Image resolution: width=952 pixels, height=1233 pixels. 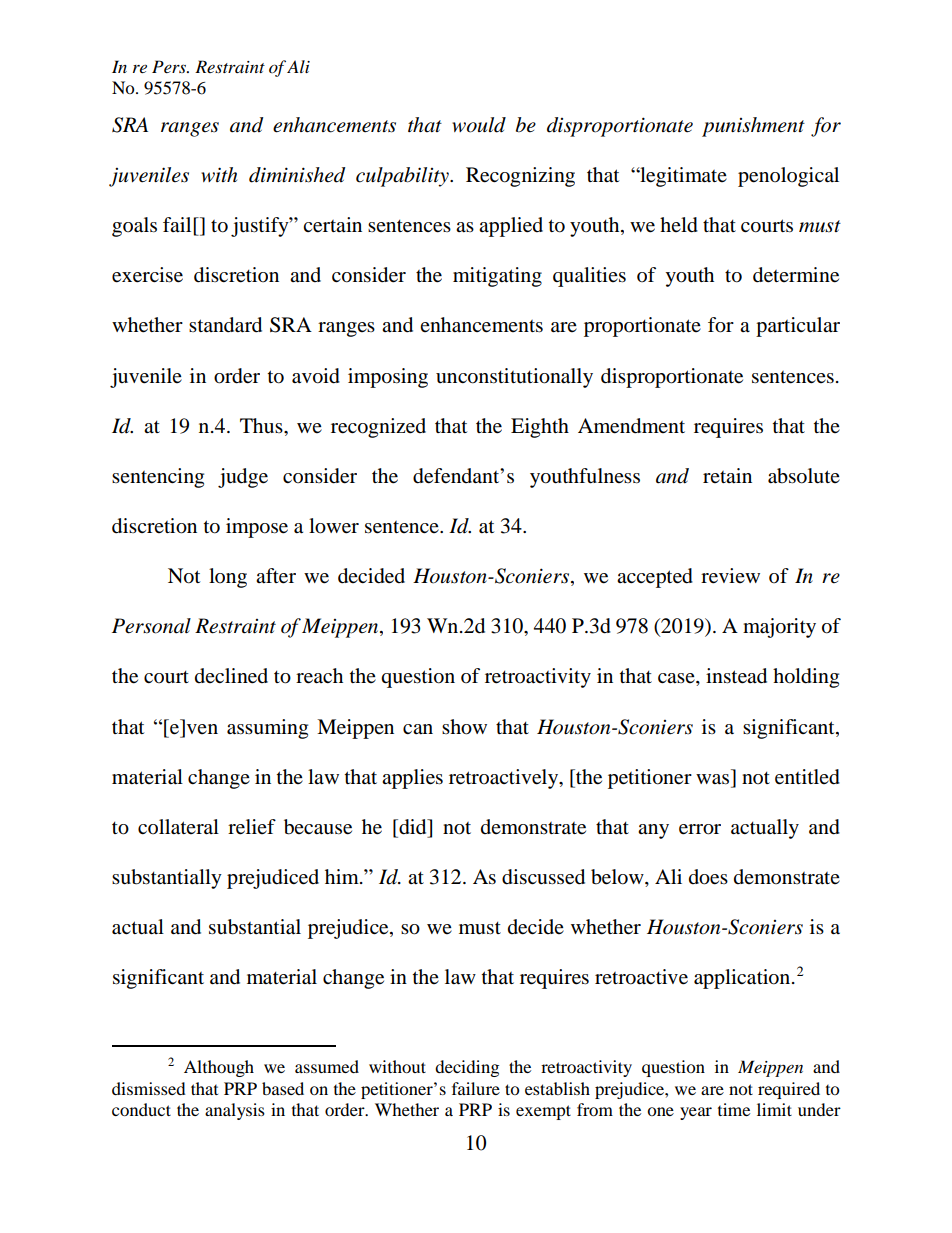 What do you see at coordinates (267, 729) in the document?
I see `assuming` at bounding box center [267, 729].
